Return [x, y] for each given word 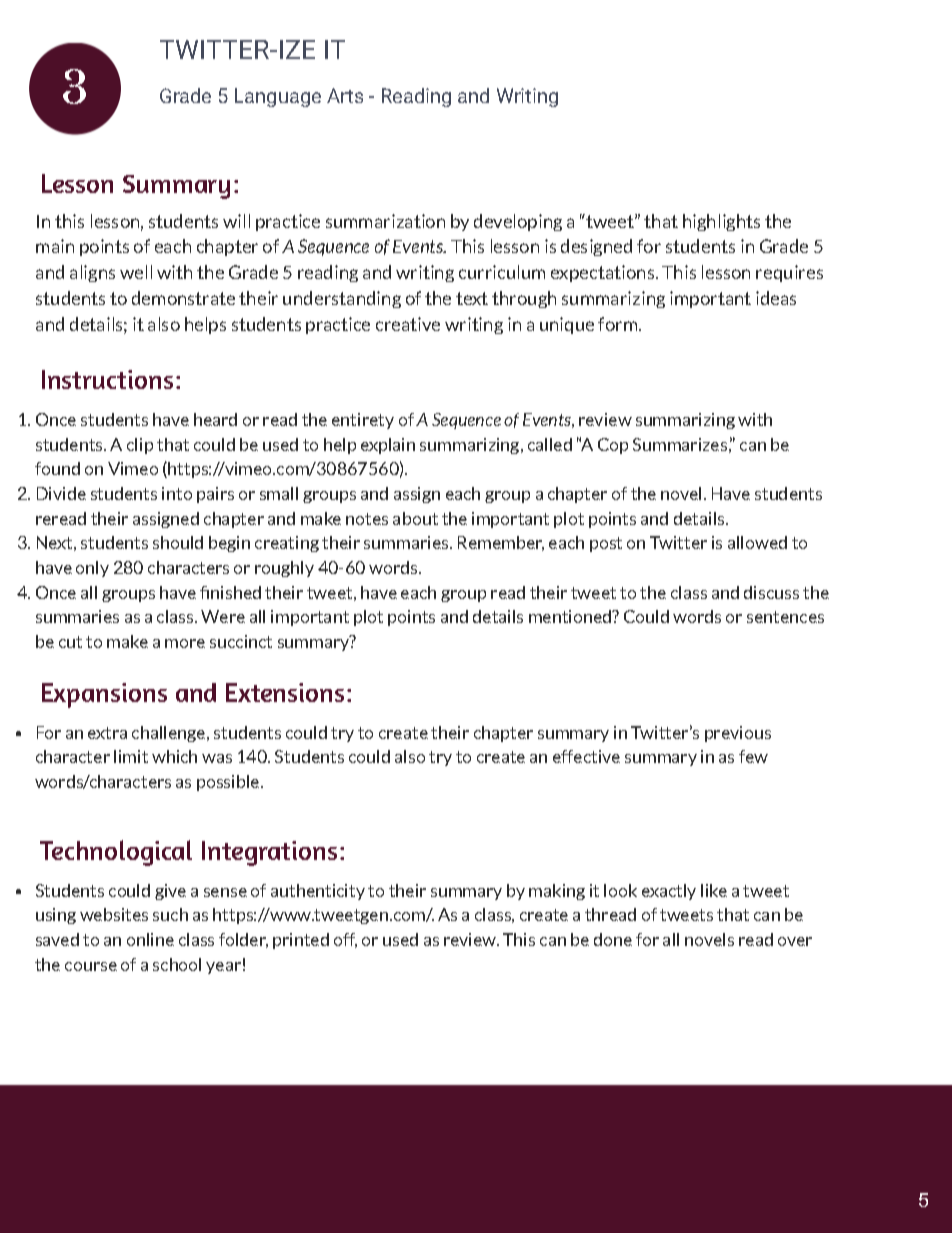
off [345, 940]
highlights [721, 222]
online [150, 939]
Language [278, 97]
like [714, 890]
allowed [757, 542]
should [178, 542]
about [415, 518]
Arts [345, 95]
